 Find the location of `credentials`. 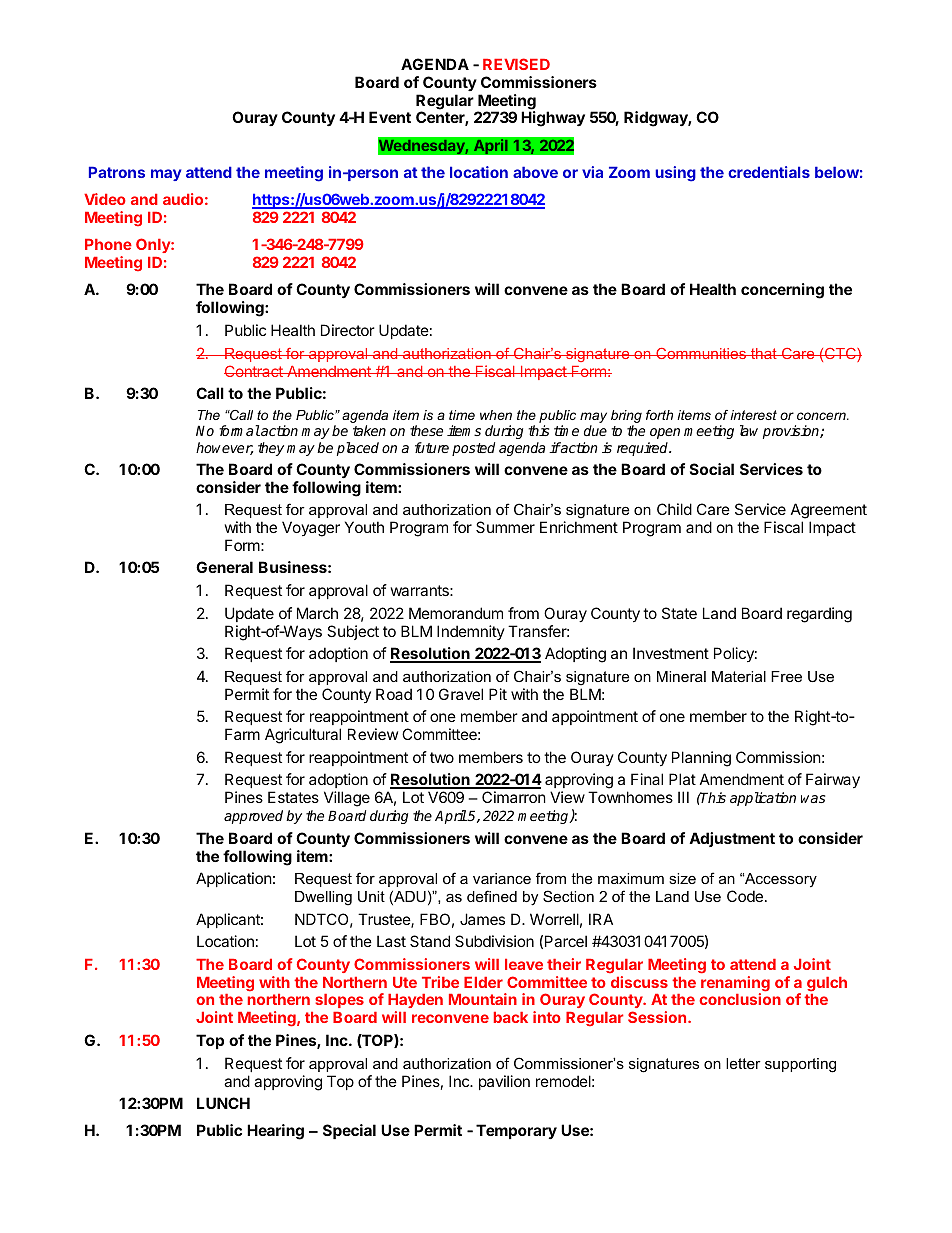

credentials is located at coordinates (769, 172).
